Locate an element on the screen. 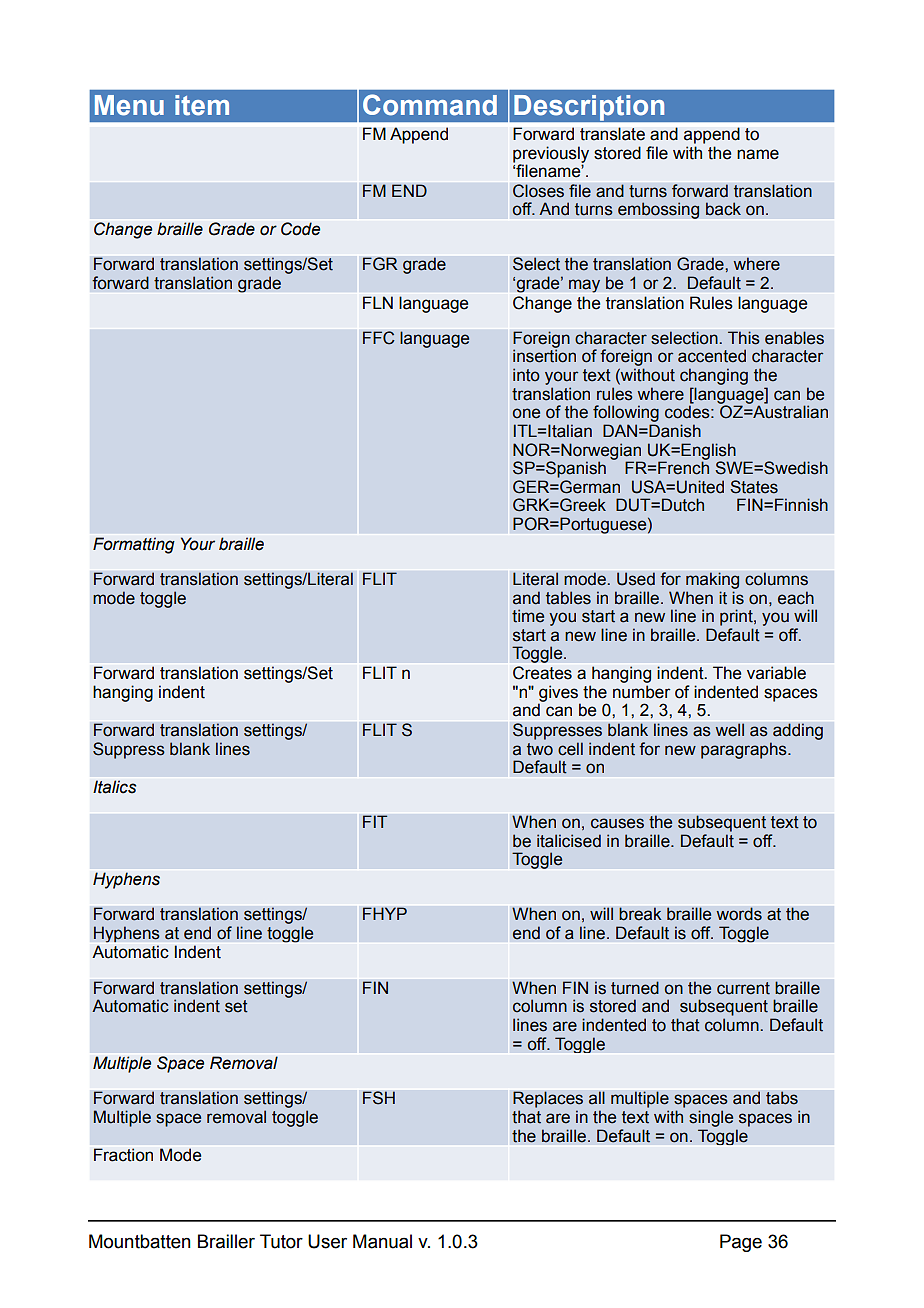 This screenshot has height=1308, width=924. States is located at coordinates (754, 487).
